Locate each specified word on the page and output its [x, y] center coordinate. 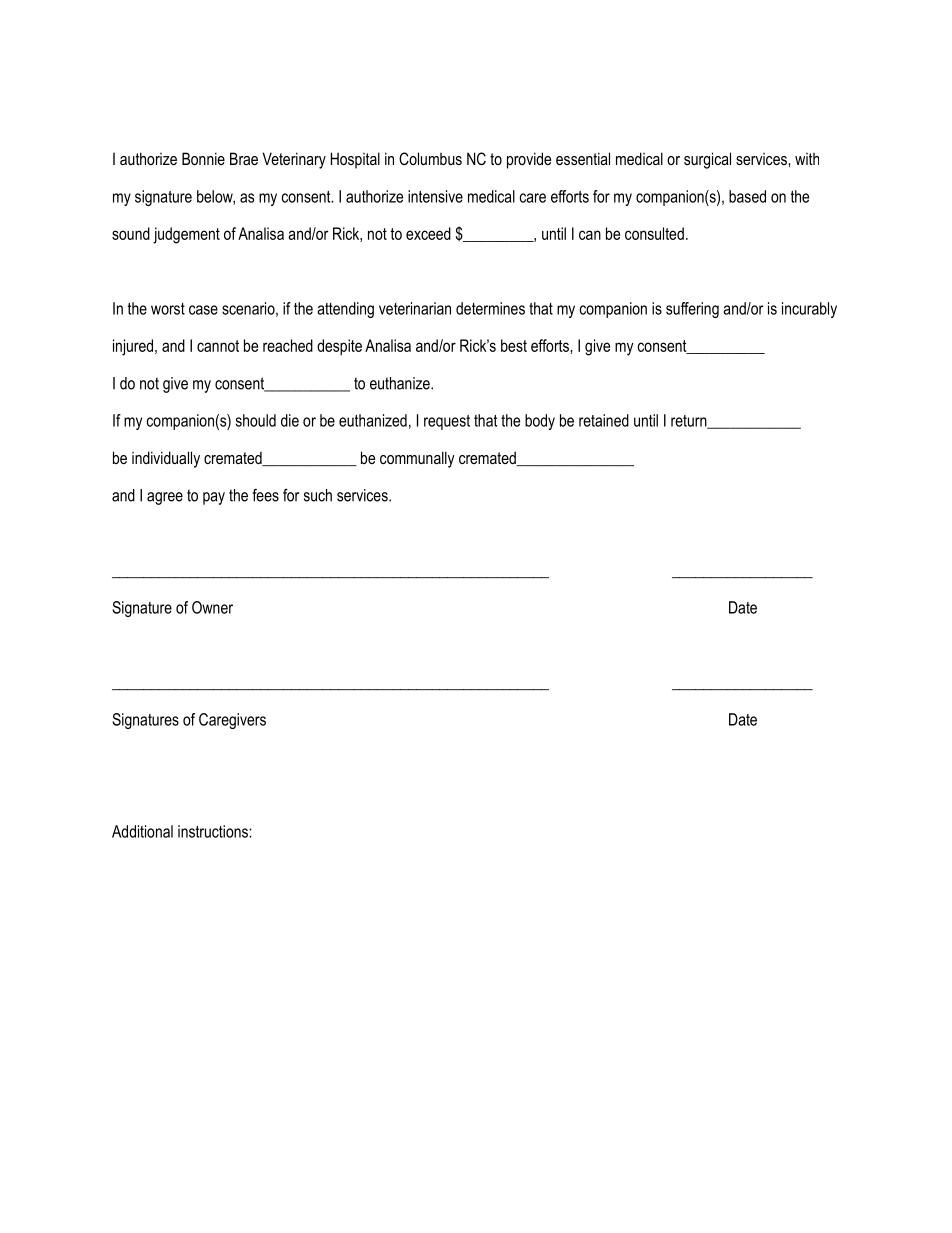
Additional [142, 831]
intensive [435, 196]
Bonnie [203, 158]
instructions [214, 831]
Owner [212, 607]
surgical [707, 160]
